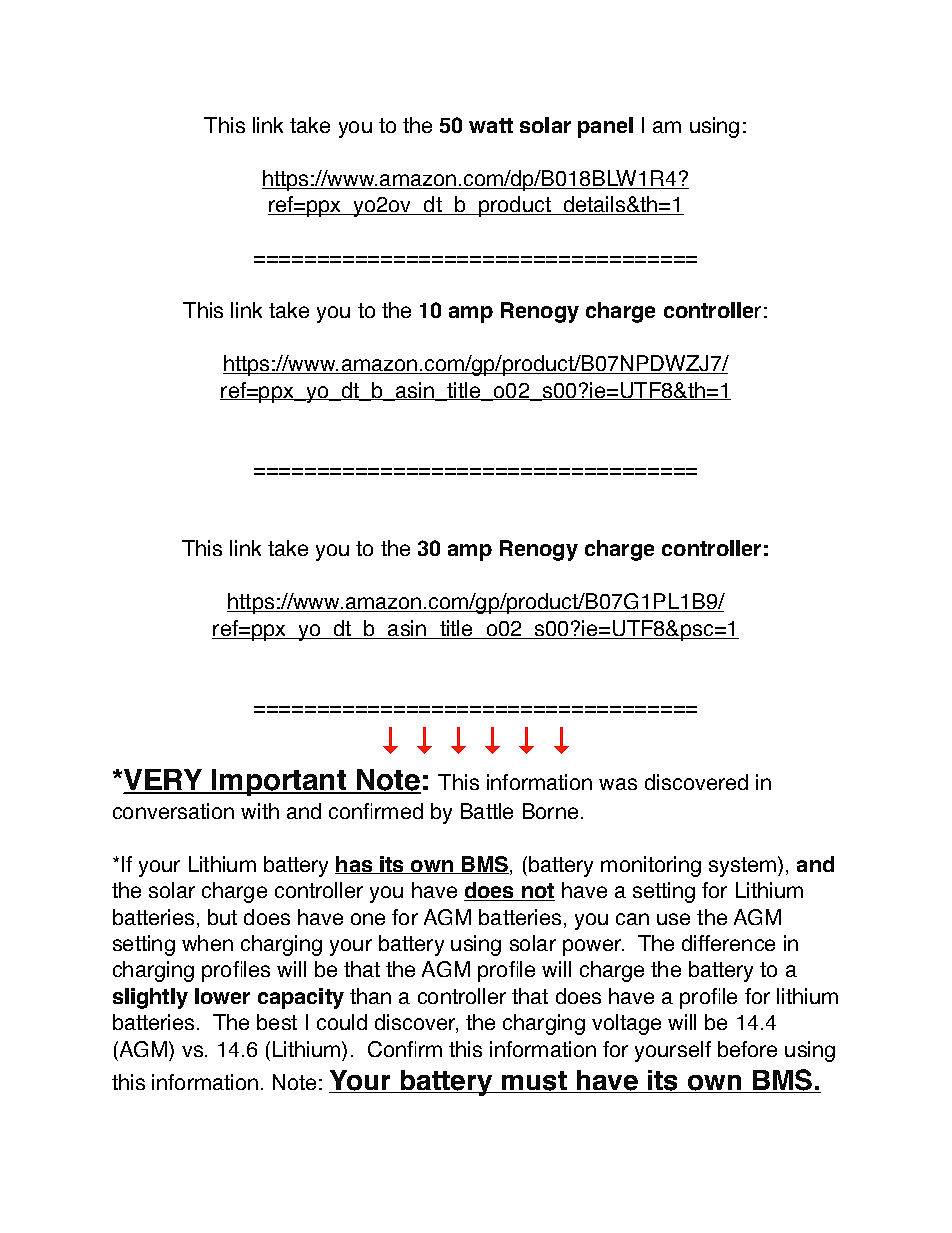 The width and height of the screenshot is (952, 1233). What do you see at coordinates (534, 1082) in the screenshot?
I see `must` at bounding box center [534, 1082].
